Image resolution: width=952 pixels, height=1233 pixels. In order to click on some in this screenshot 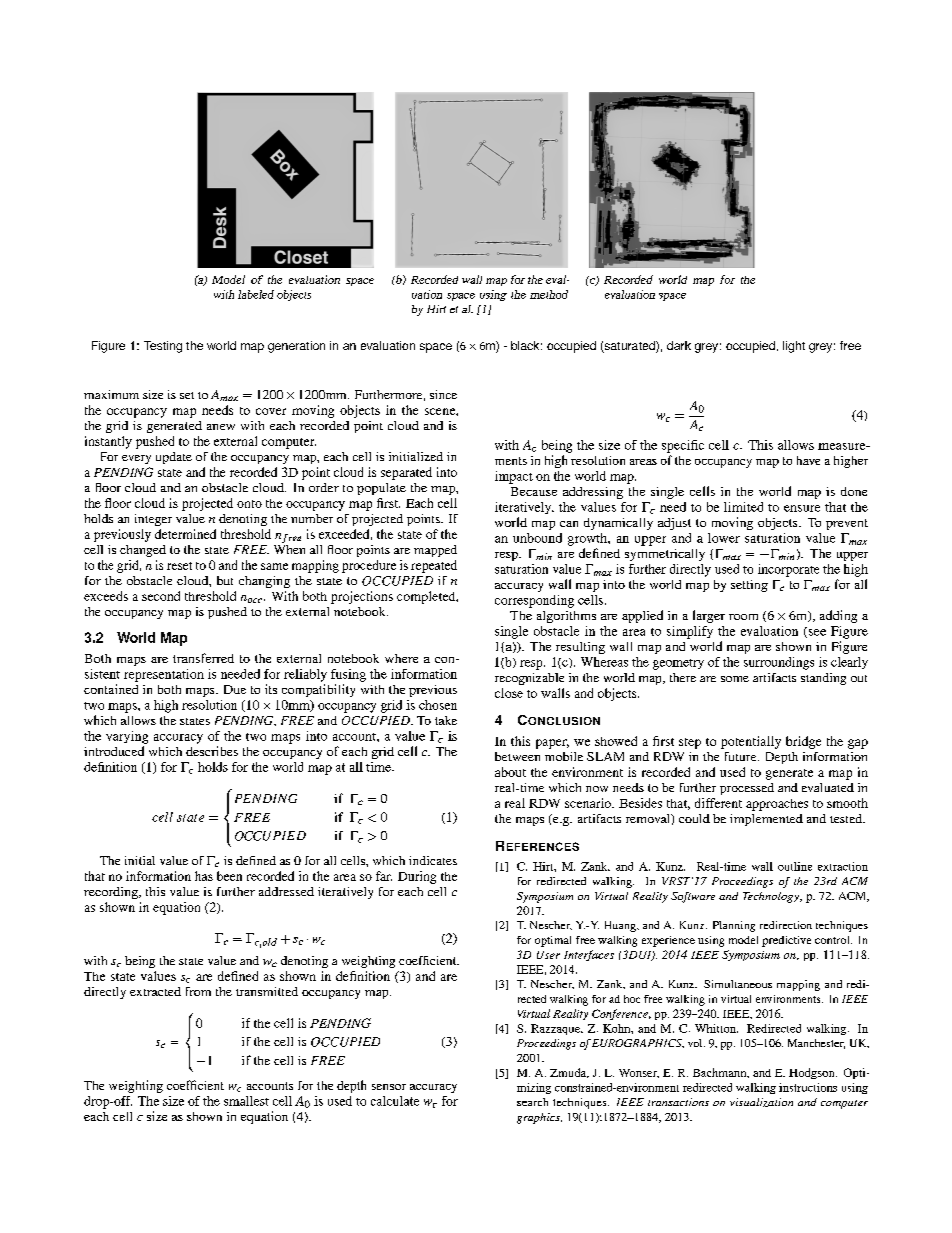, I will do `click(735, 679)`.
